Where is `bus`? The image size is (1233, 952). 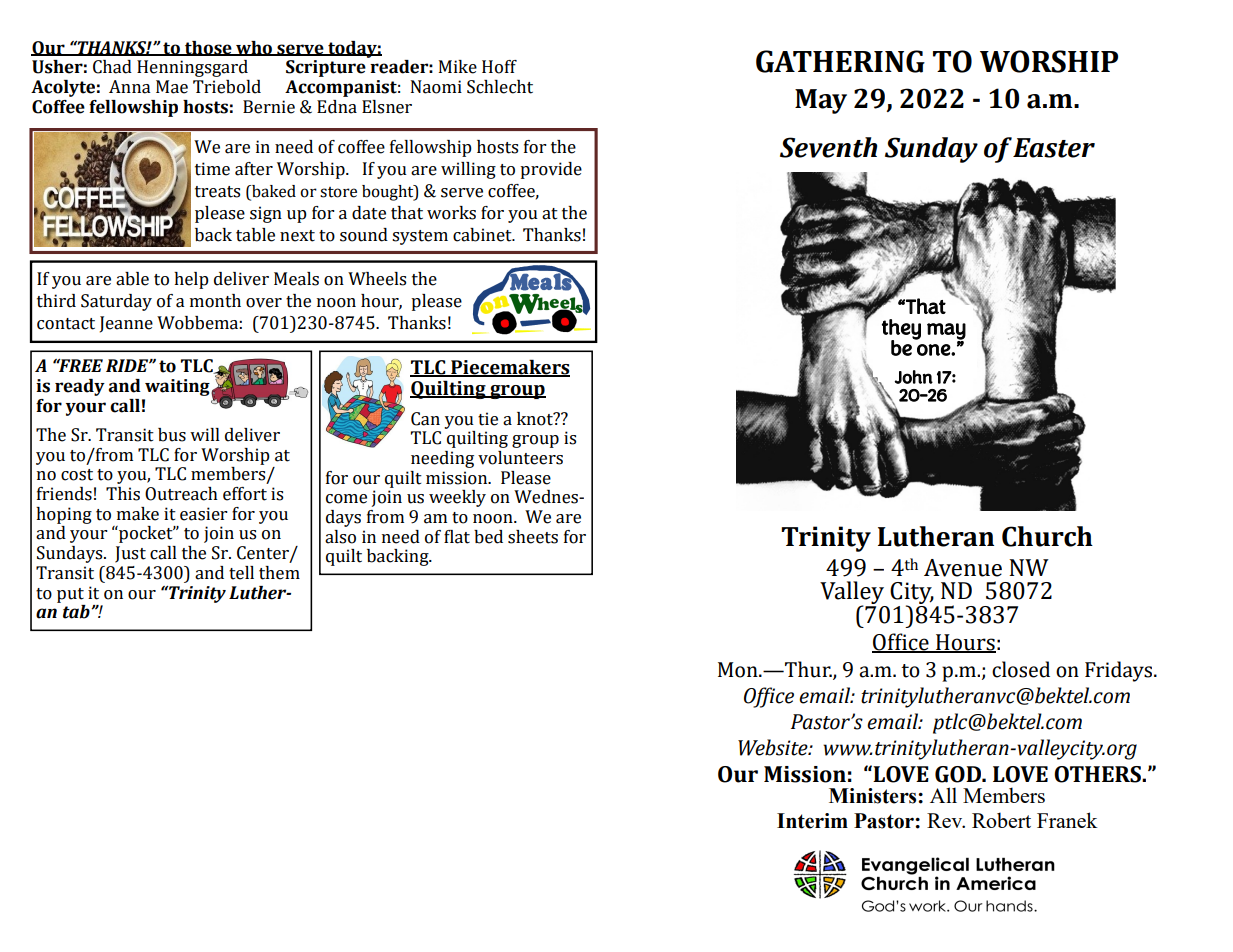
bus is located at coordinates (172, 435).
